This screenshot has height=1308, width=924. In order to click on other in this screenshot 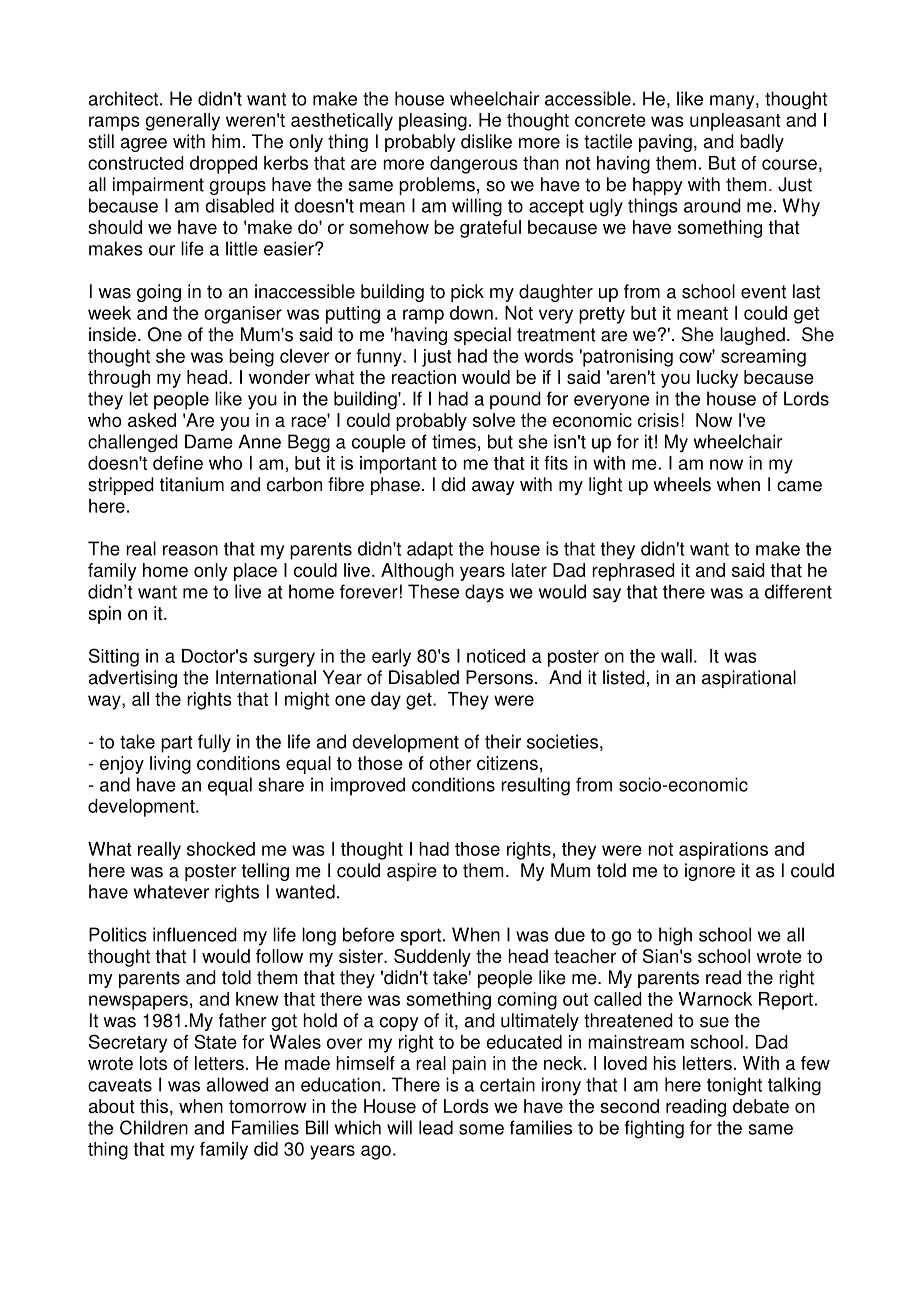, I will do `click(450, 763)`.
